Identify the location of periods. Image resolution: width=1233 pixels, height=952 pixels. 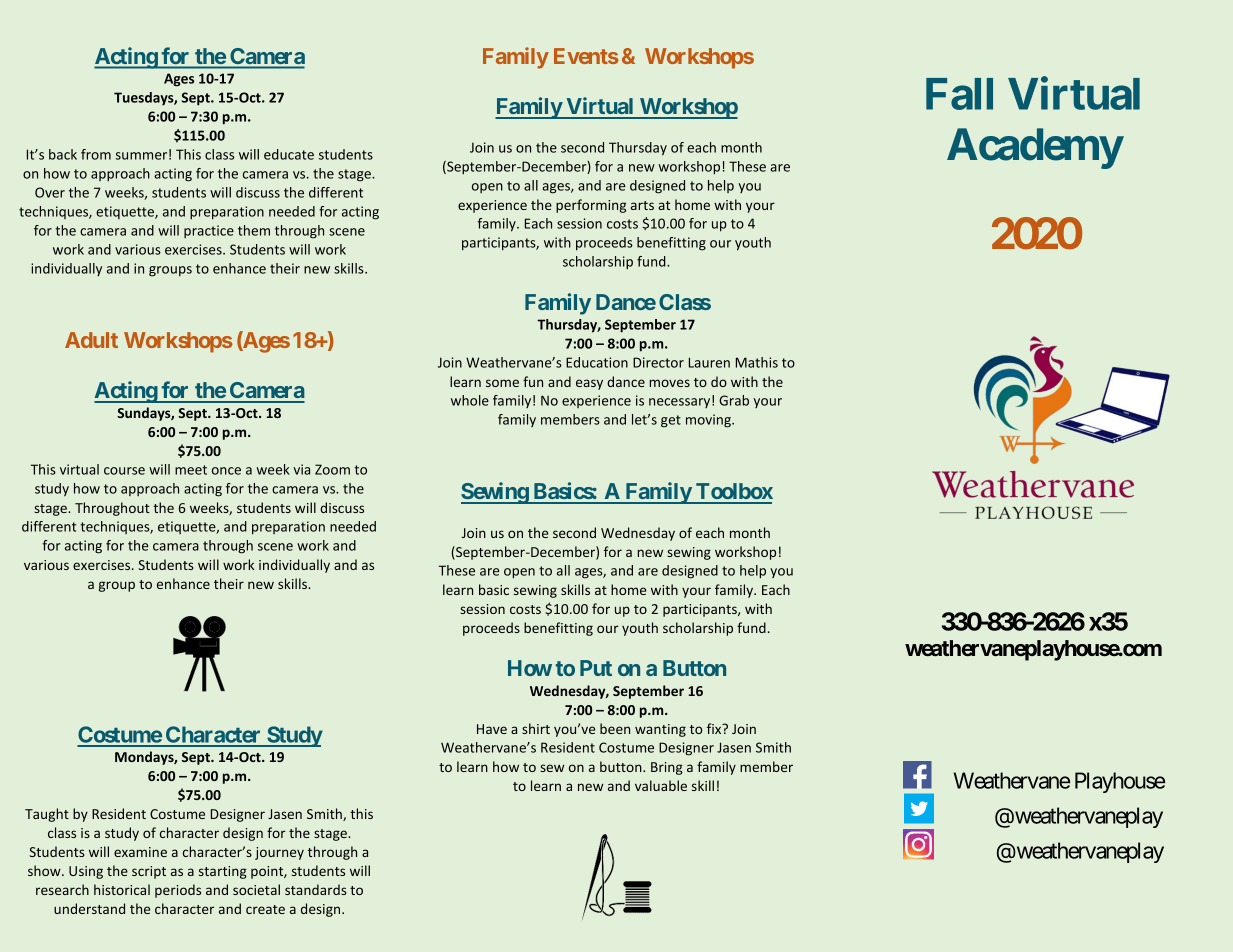
(178, 891).
